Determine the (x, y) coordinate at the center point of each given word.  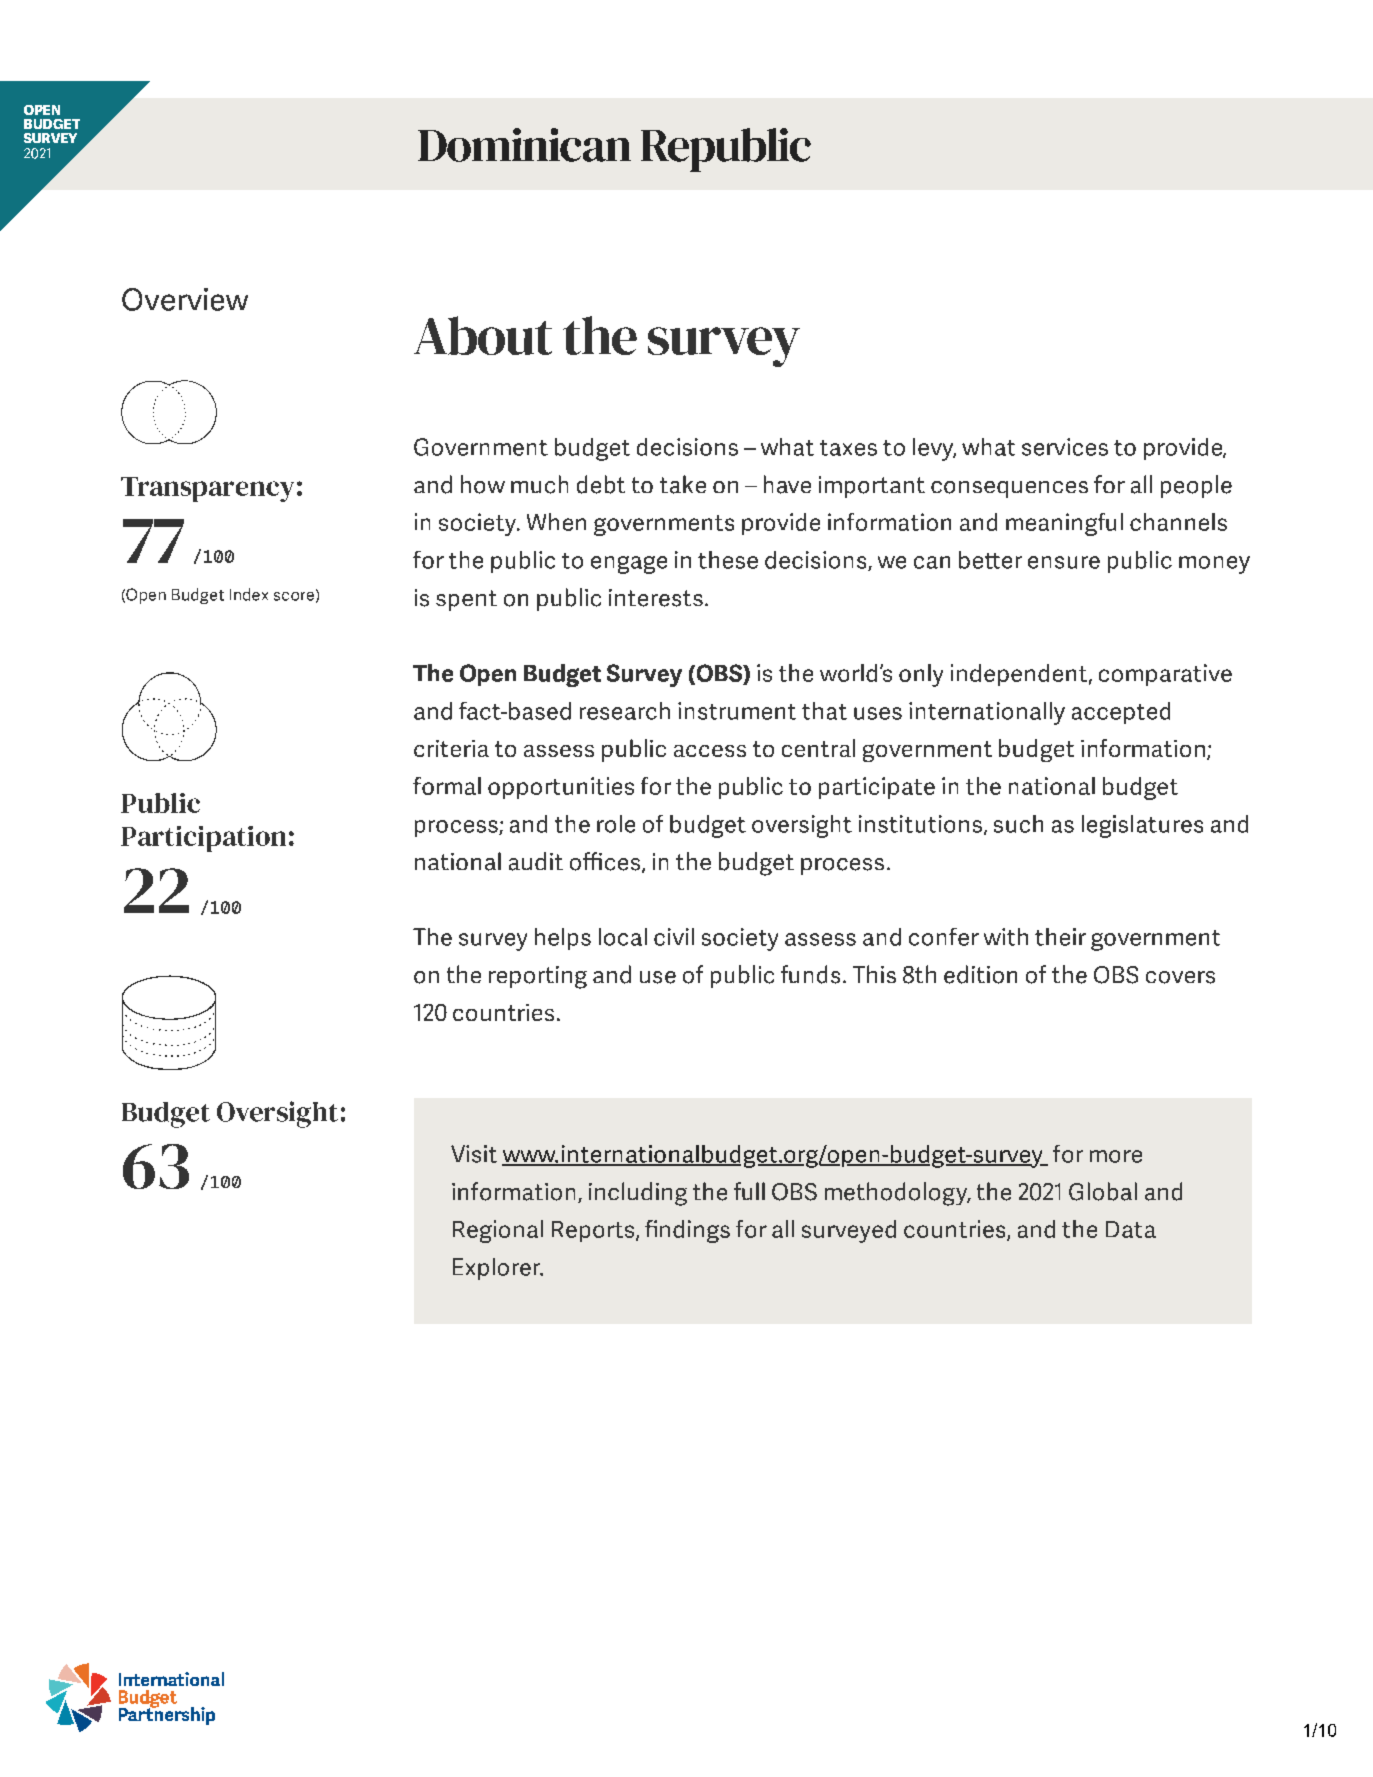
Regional (498, 1231)
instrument (737, 711)
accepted (1121, 713)
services (1065, 447)
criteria (451, 748)
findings (687, 1231)
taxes (848, 448)
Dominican (524, 145)
